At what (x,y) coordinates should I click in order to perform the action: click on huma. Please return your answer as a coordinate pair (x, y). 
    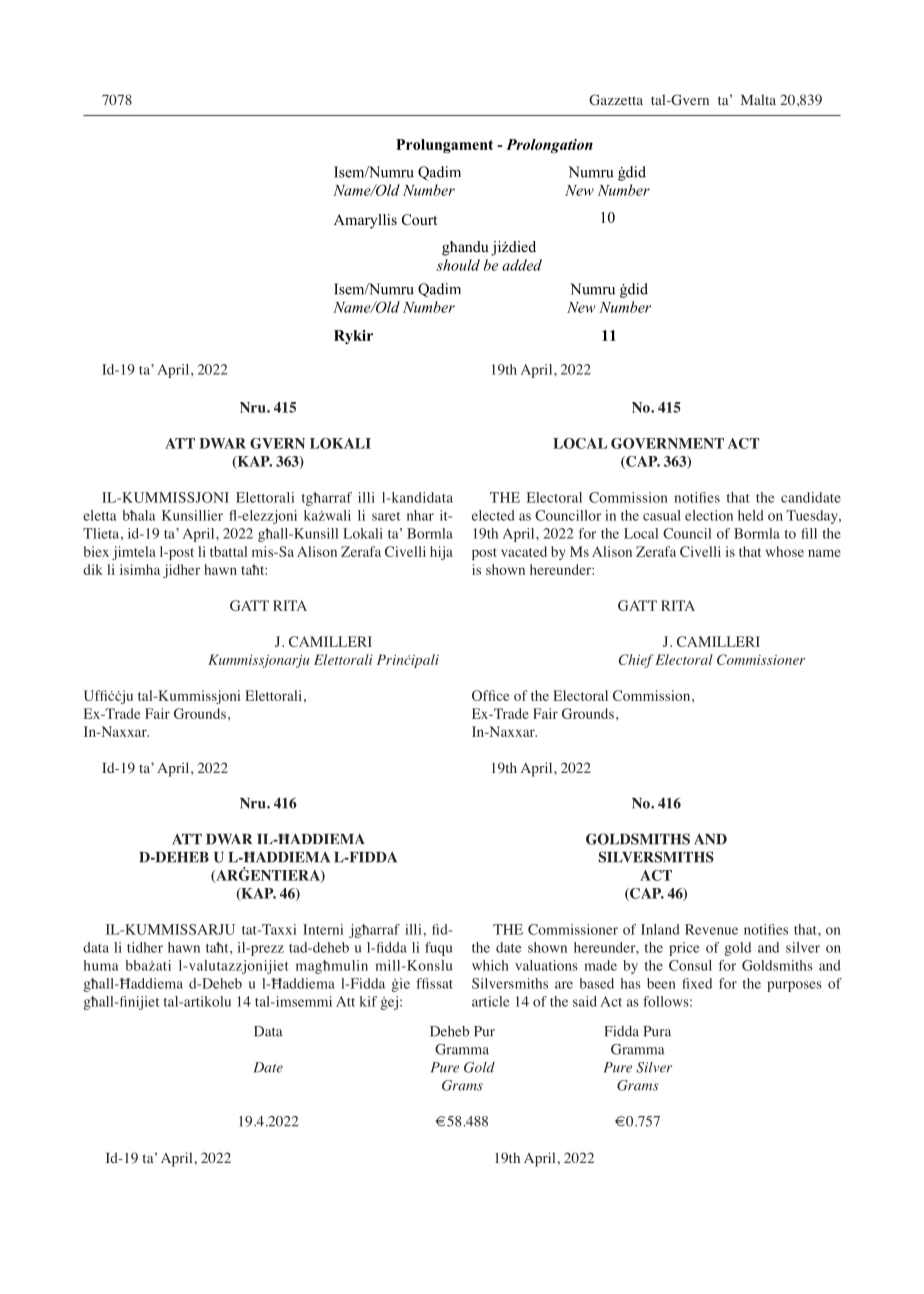
    Looking at the image, I should click on (101, 965).
